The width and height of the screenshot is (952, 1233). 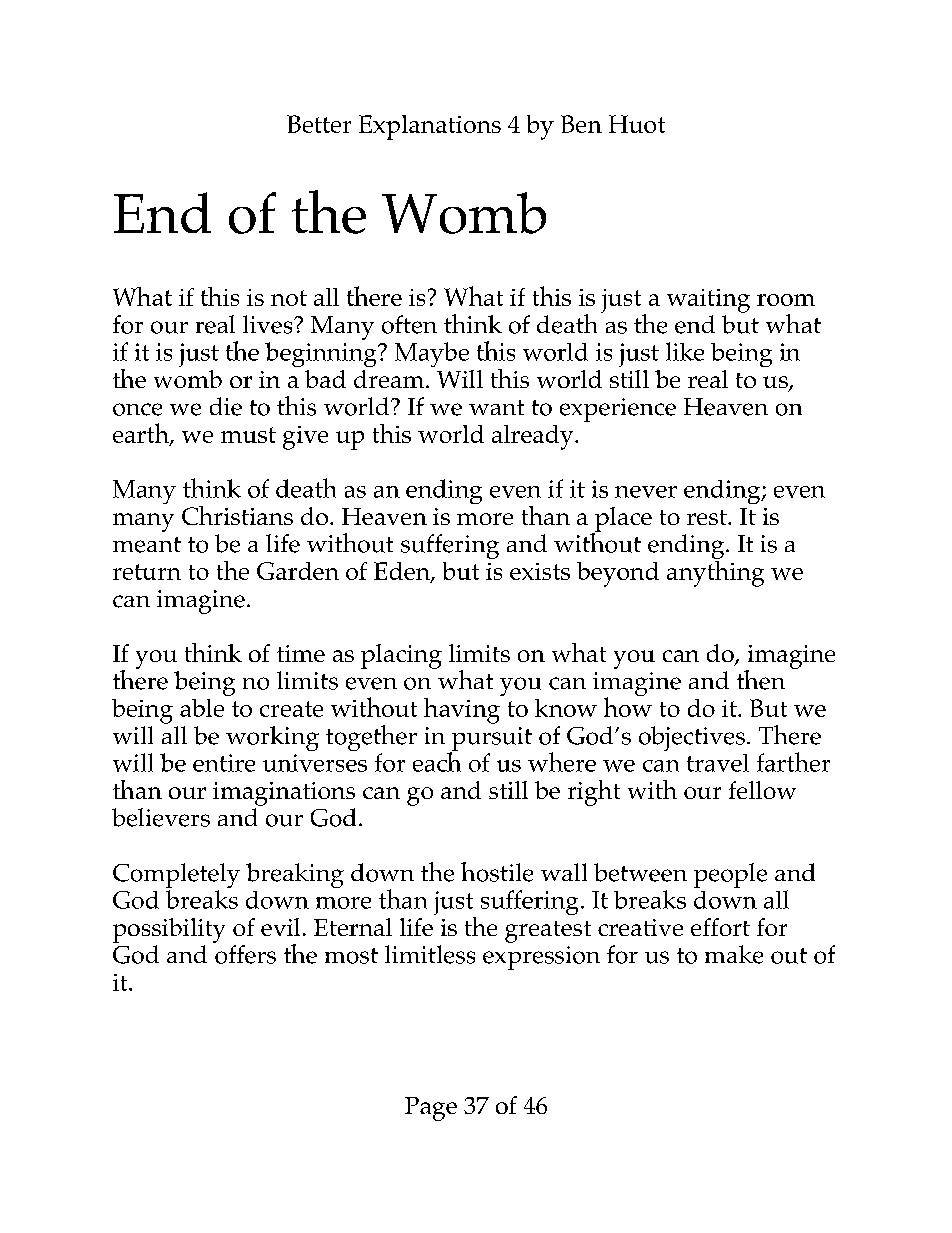 What do you see at coordinates (245, 954) in the screenshot?
I see `offers` at bounding box center [245, 954].
